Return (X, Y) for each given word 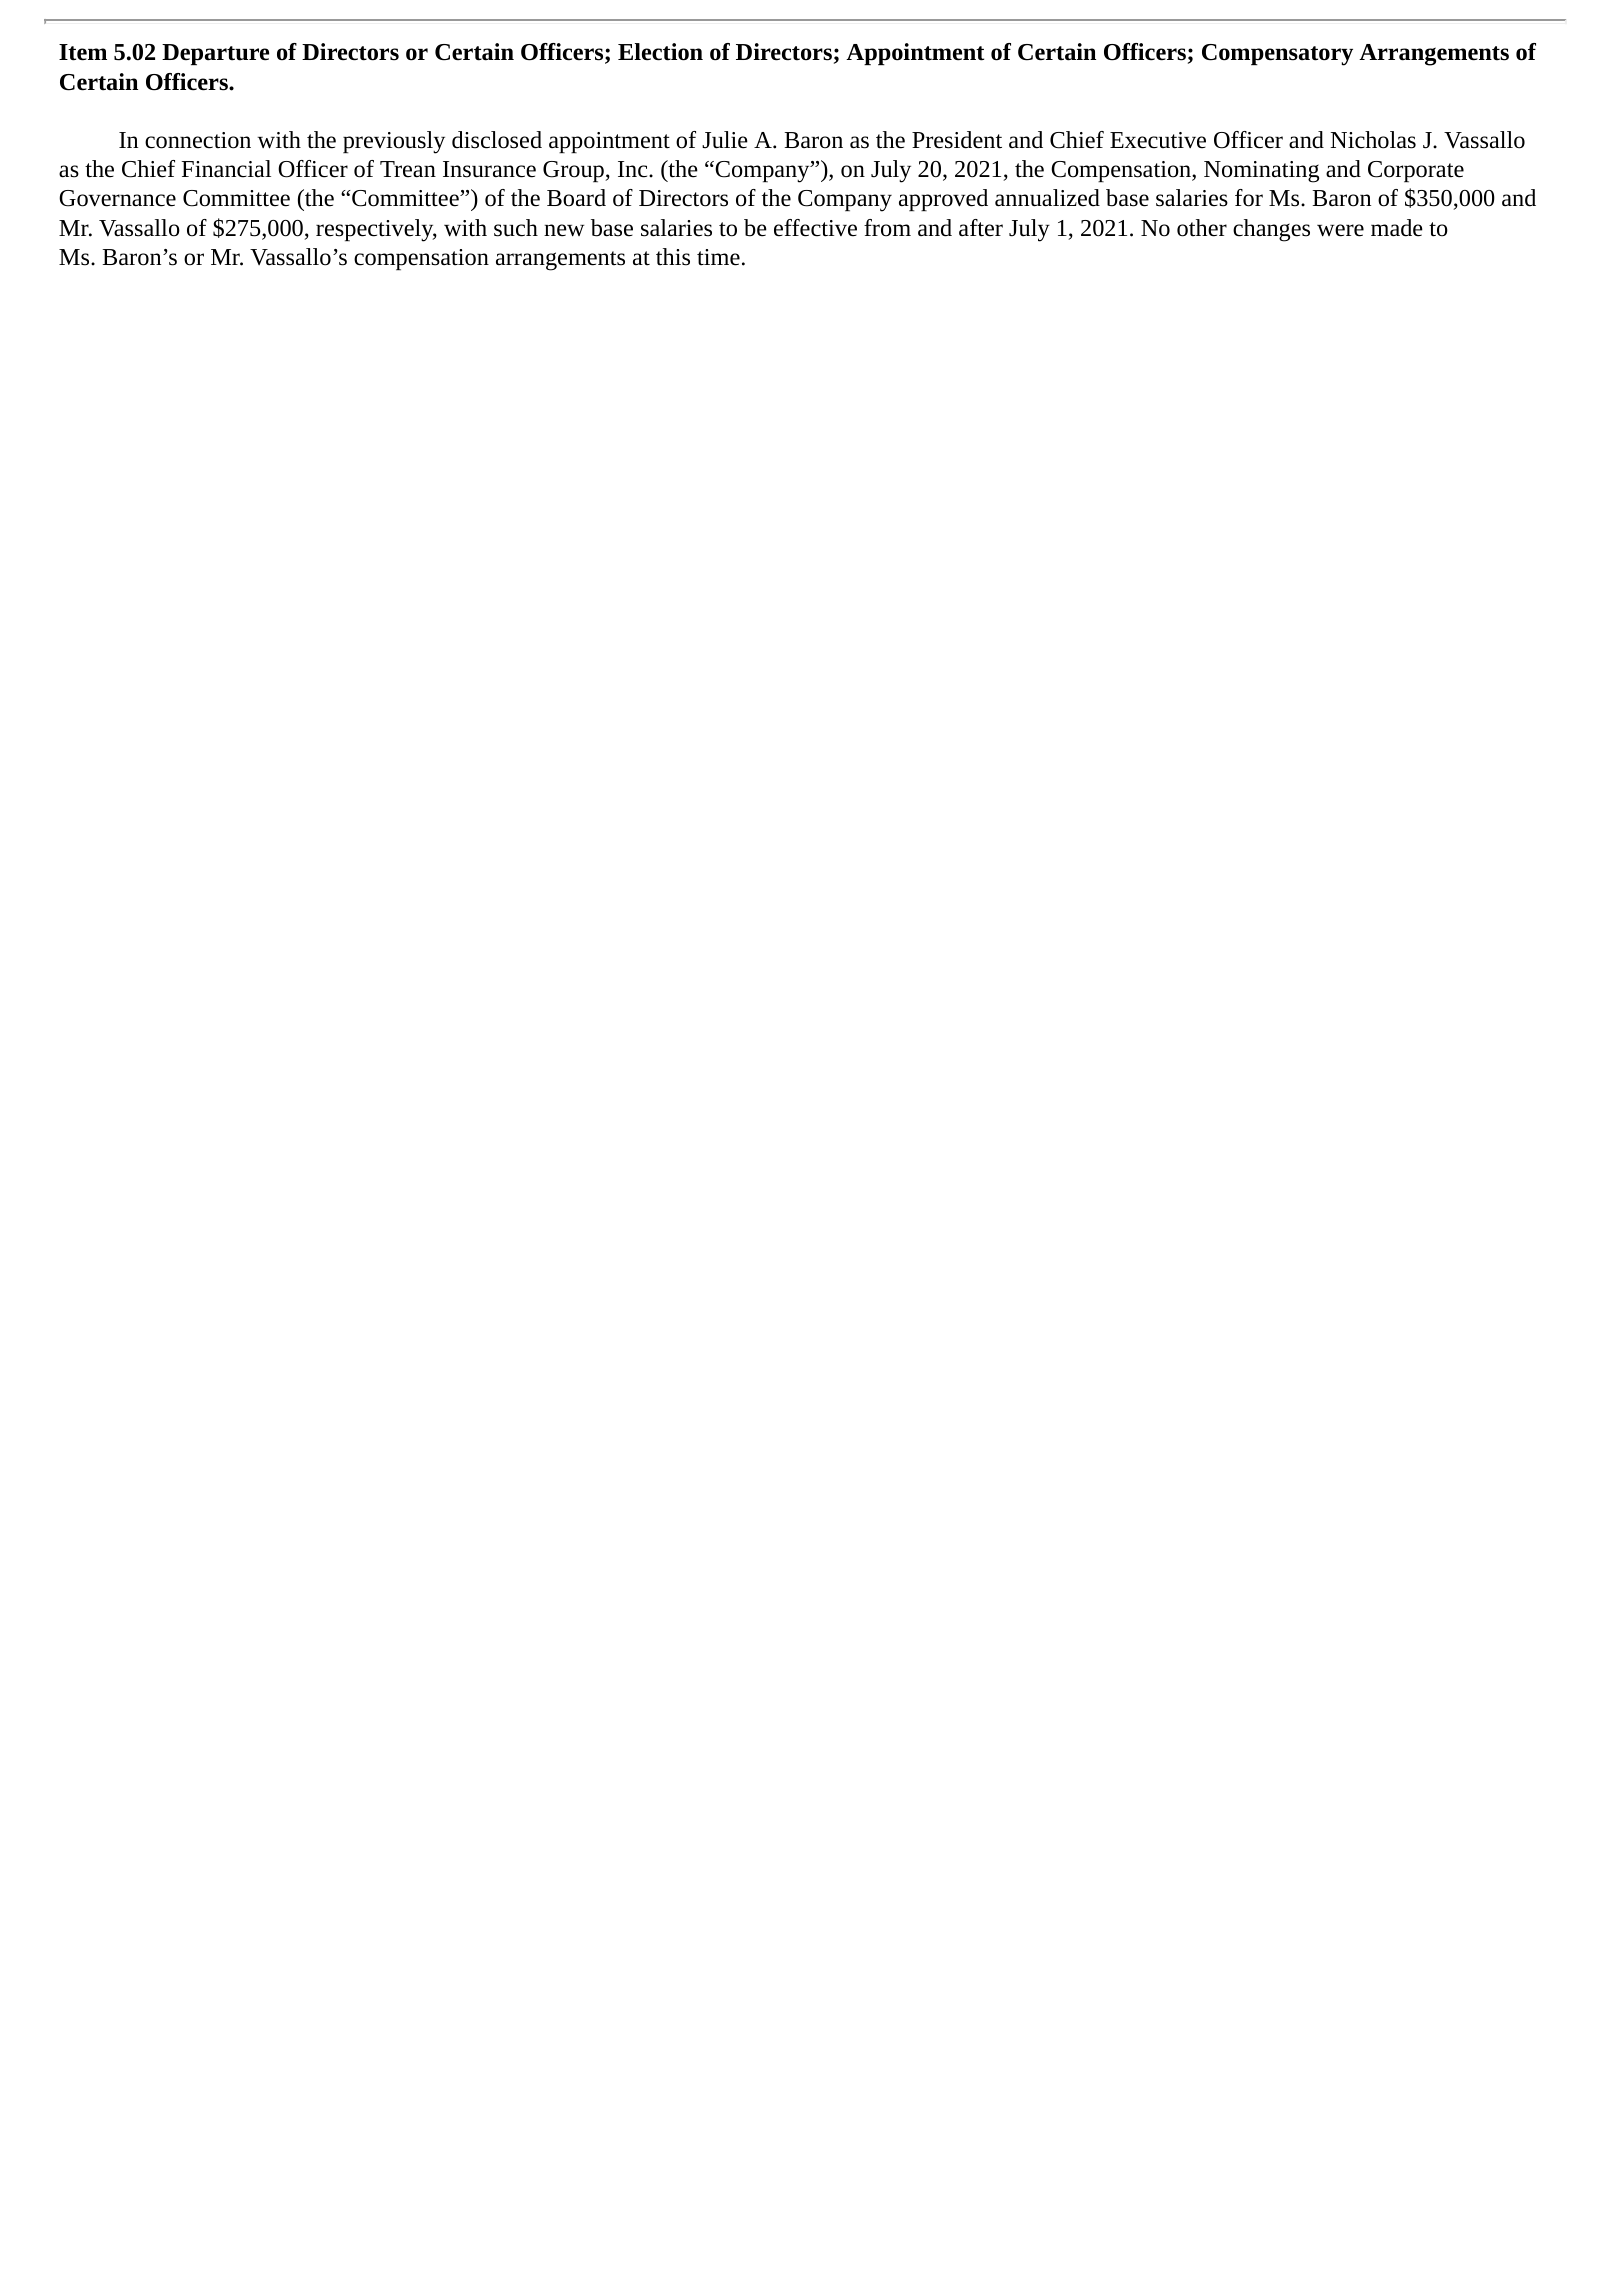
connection (198, 140)
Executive (1158, 140)
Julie (725, 140)
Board (576, 198)
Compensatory (1277, 55)
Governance (117, 198)
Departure (215, 54)
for (1249, 198)
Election (660, 52)
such (516, 228)
